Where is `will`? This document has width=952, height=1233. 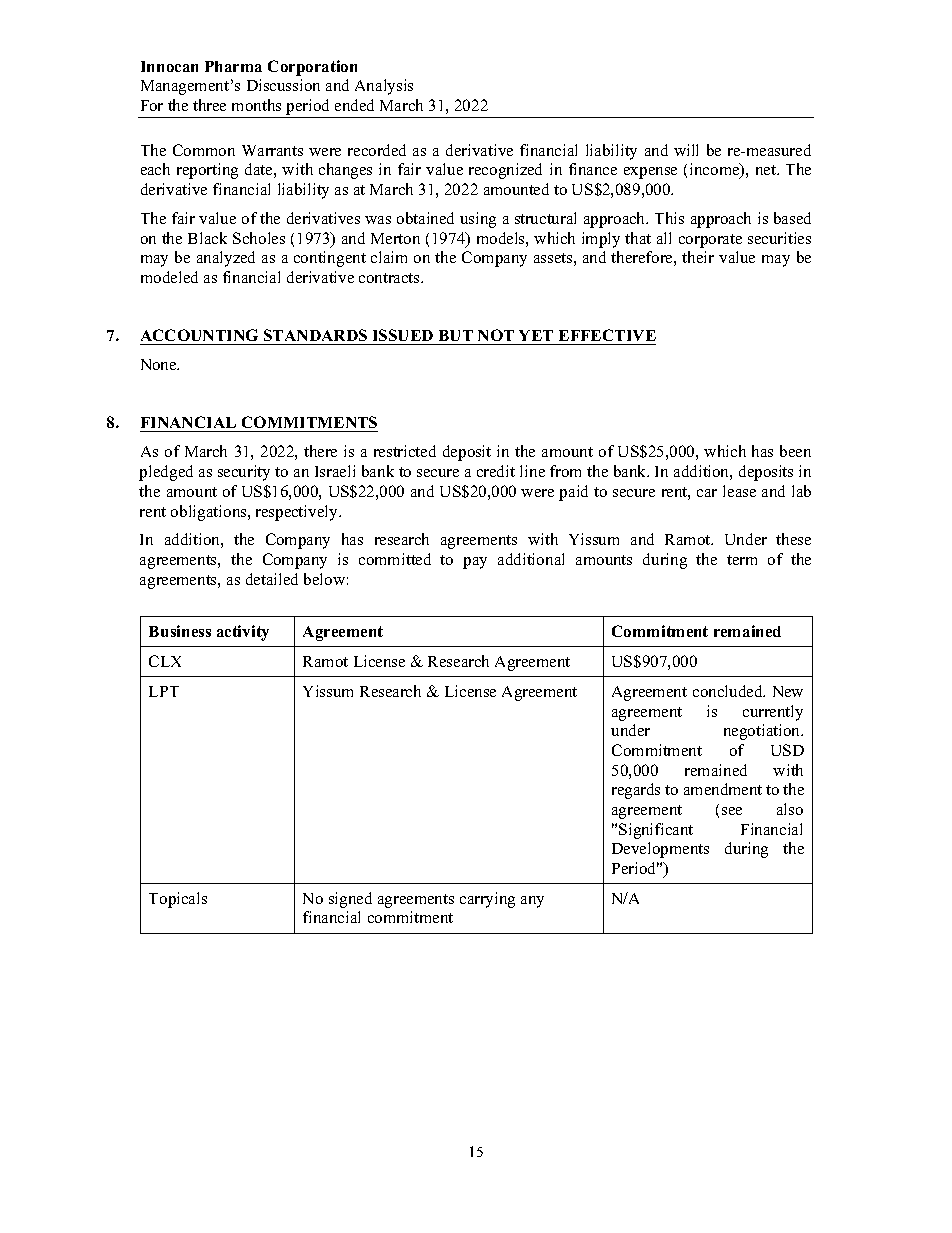 will is located at coordinates (686, 150).
